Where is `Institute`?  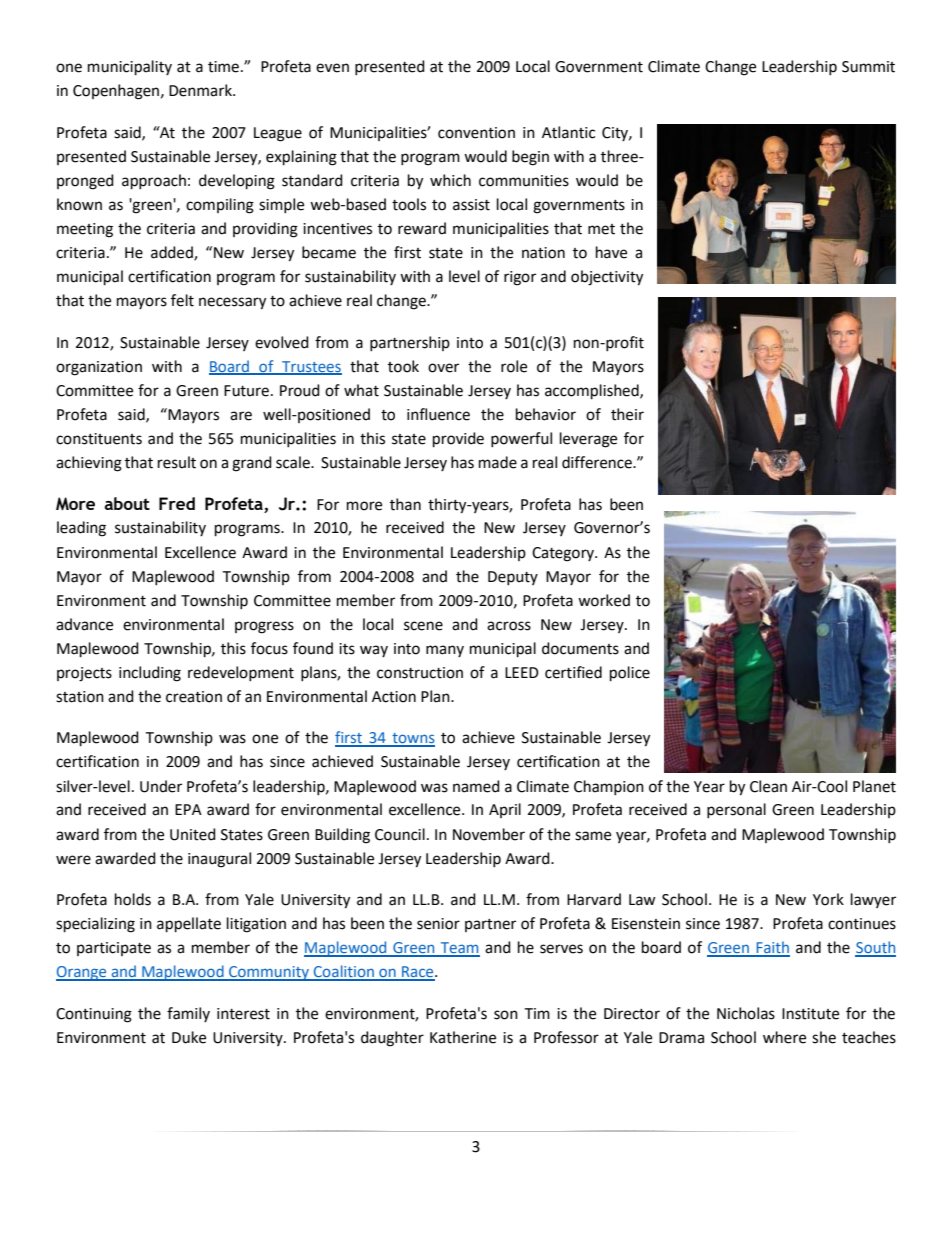 Institute is located at coordinates (810, 1014).
